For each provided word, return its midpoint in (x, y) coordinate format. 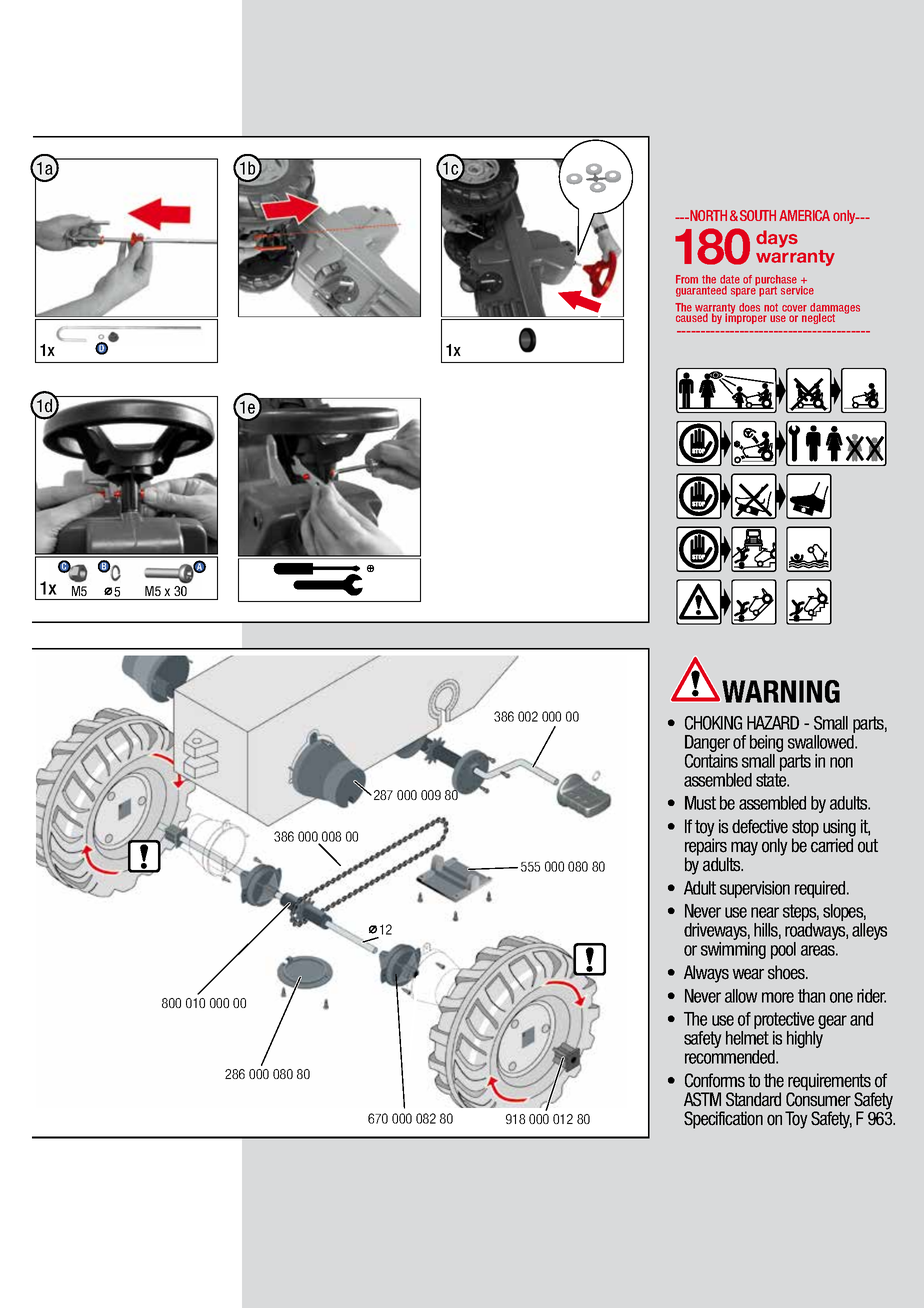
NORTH (707, 215)
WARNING (781, 691)
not (771, 307)
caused (692, 317)
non (841, 762)
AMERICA (804, 215)
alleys (869, 931)
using (839, 829)
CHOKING (713, 723)
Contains (711, 761)
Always (706, 974)
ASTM (702, 1099)
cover (794, 308)
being (766, 743)
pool (783, 950)
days (777, 239)
